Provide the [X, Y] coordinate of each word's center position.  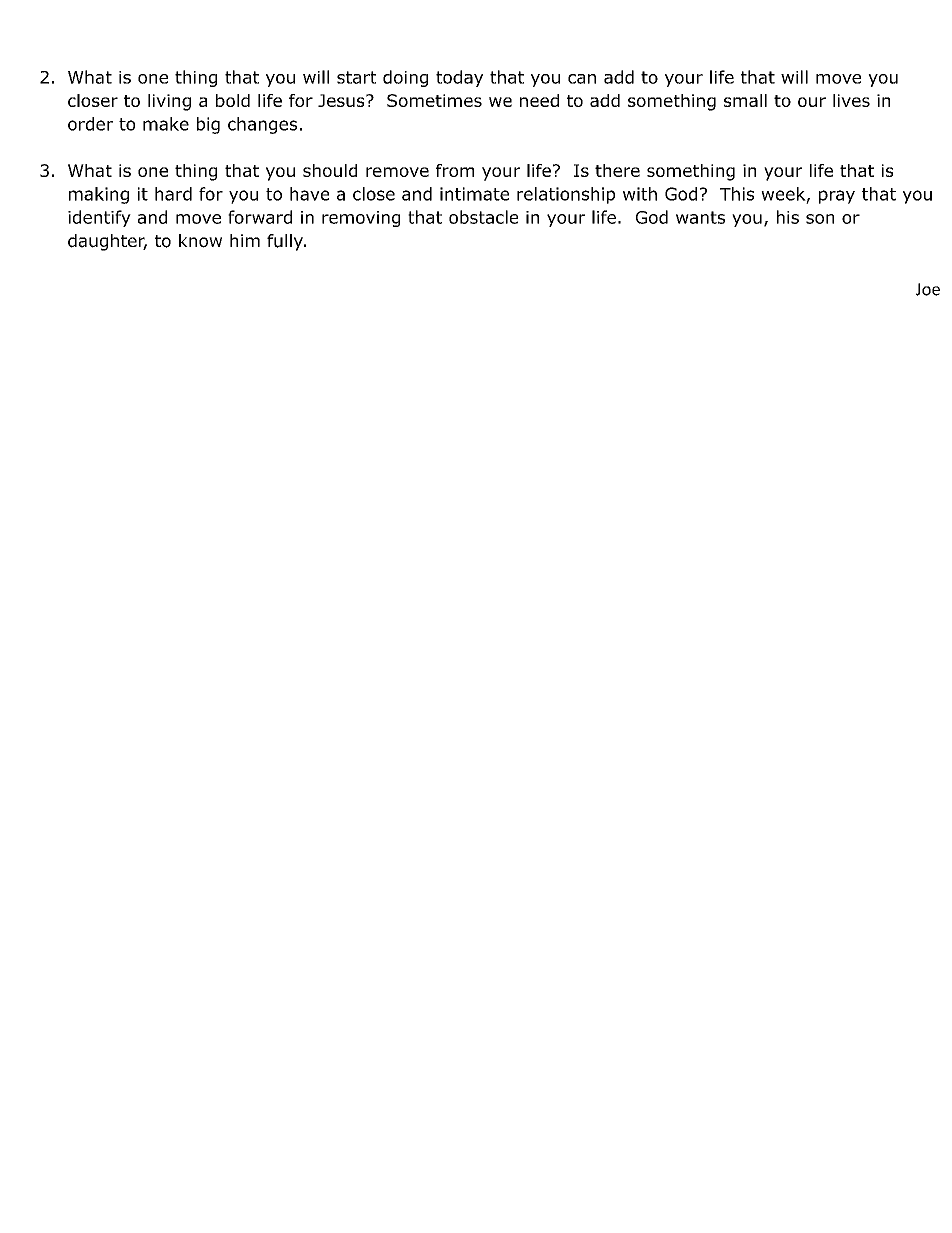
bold [233, 100]
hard [173, 194]
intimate [474, 194]
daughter [107, 242]
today [459, 78]
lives [851, 100]
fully [286, 242]
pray [837, 197]
